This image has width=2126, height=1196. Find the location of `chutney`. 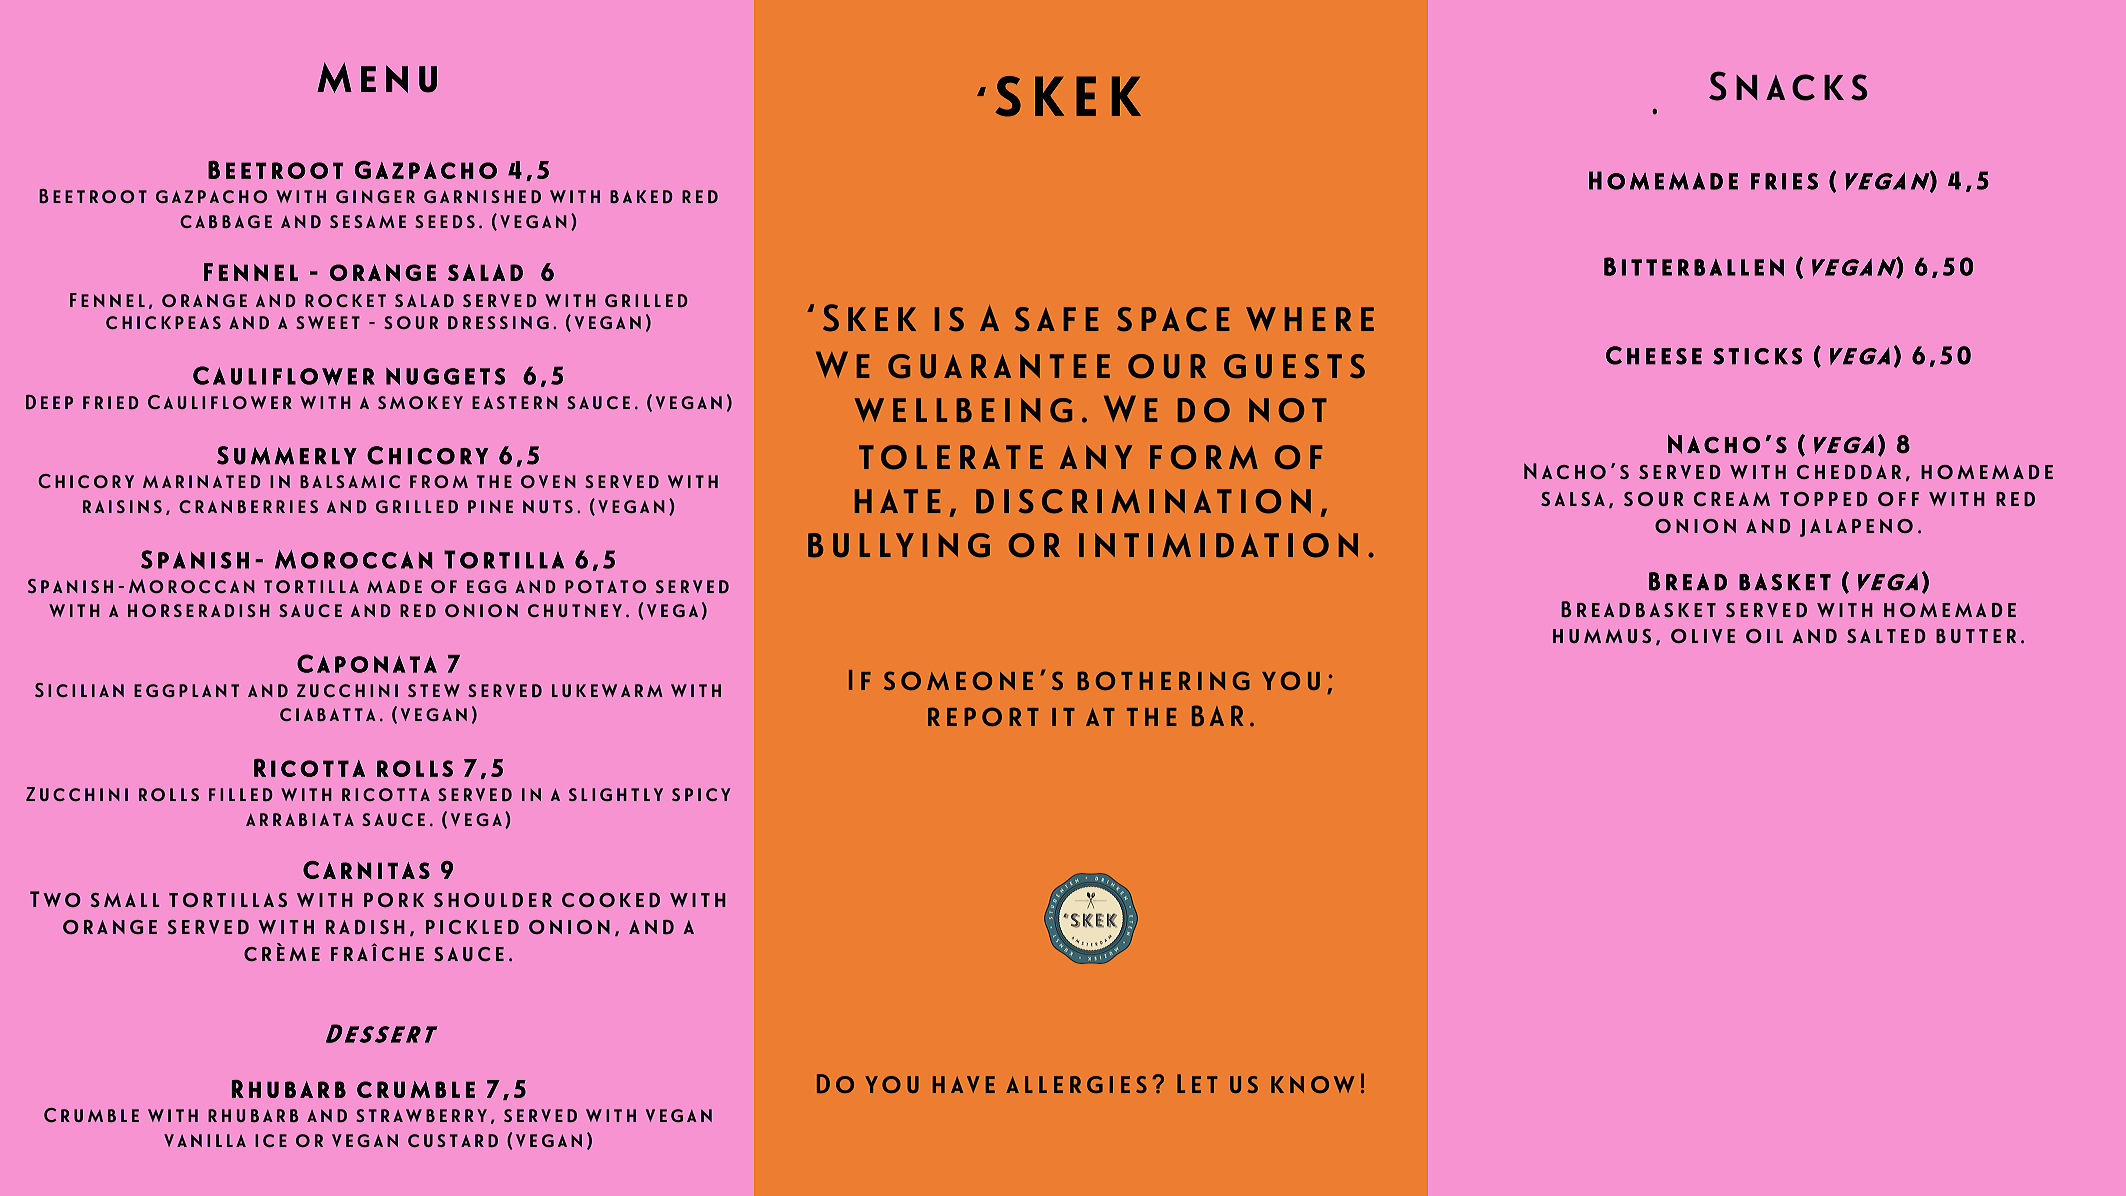

chutney is located at coordinates (575, 610).
